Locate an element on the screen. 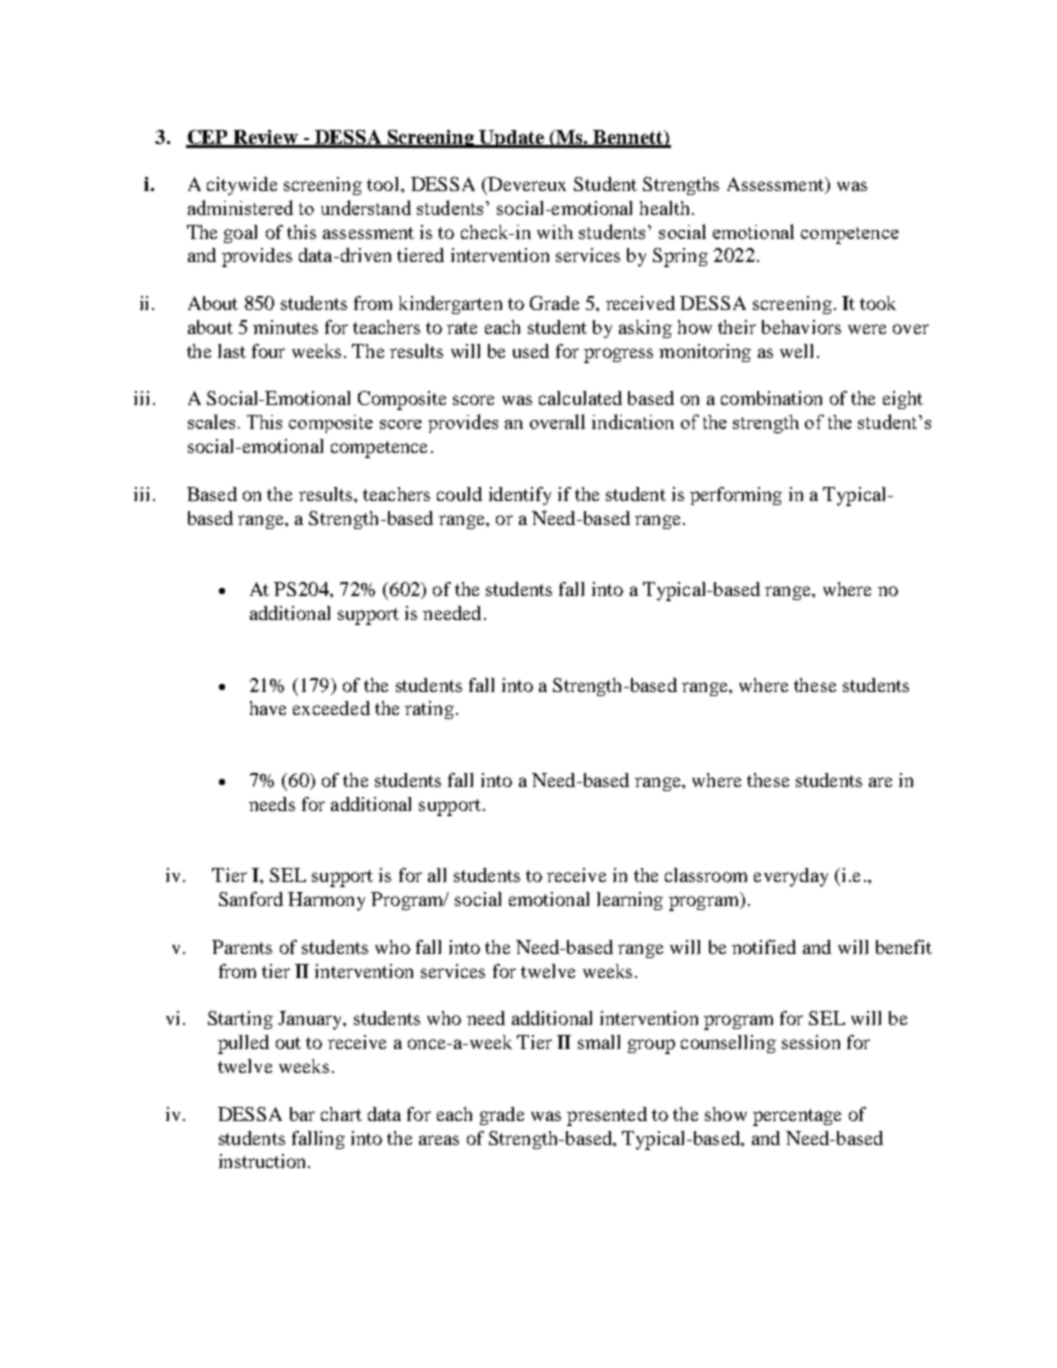 This screenshot has width=1057, height=1368. rating is located at coordinates (429, 710).
